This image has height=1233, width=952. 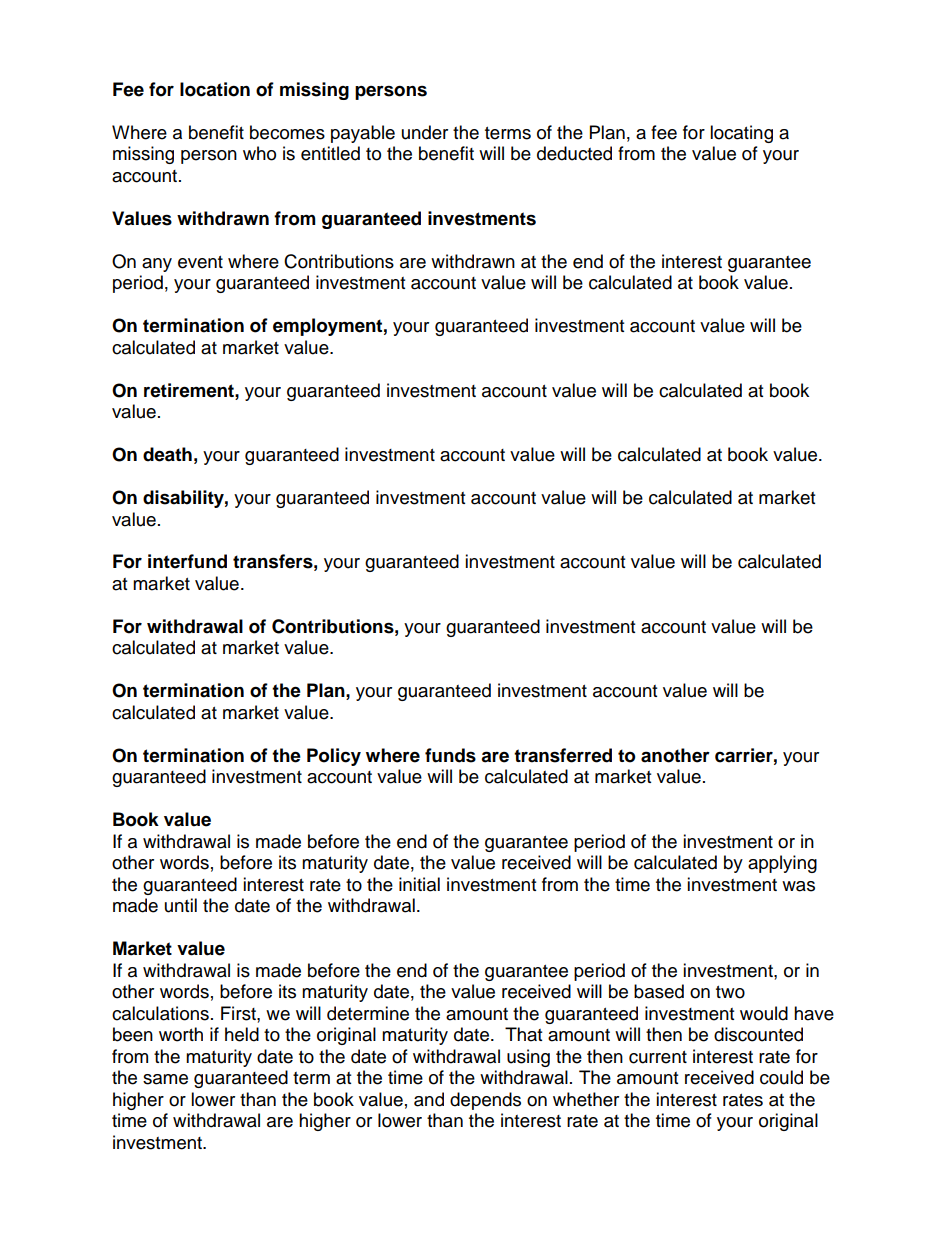 I want to click on under, so click(x=425, y=132).
